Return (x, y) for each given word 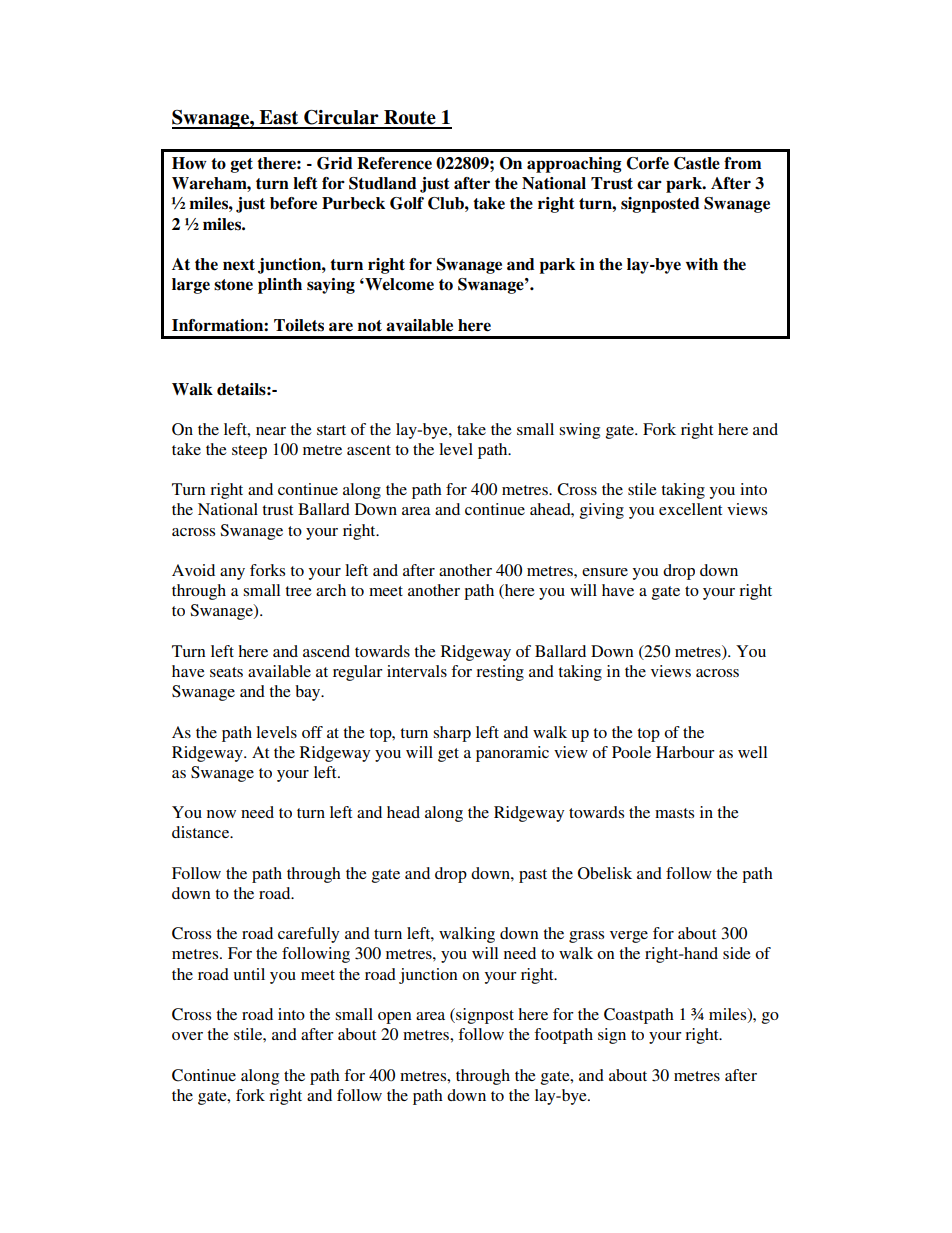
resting (500, 673)
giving (602, 511)
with (702, 264)
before (293, 203)
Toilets (299, 325)
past (533, 876)
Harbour (685, 752)
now (221, 814)
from (742, 163)
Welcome (398, 284)
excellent (690, 509)
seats (226, 672)
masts (674, 813)
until (249, 974)
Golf (407, 203)
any (232, 574)
